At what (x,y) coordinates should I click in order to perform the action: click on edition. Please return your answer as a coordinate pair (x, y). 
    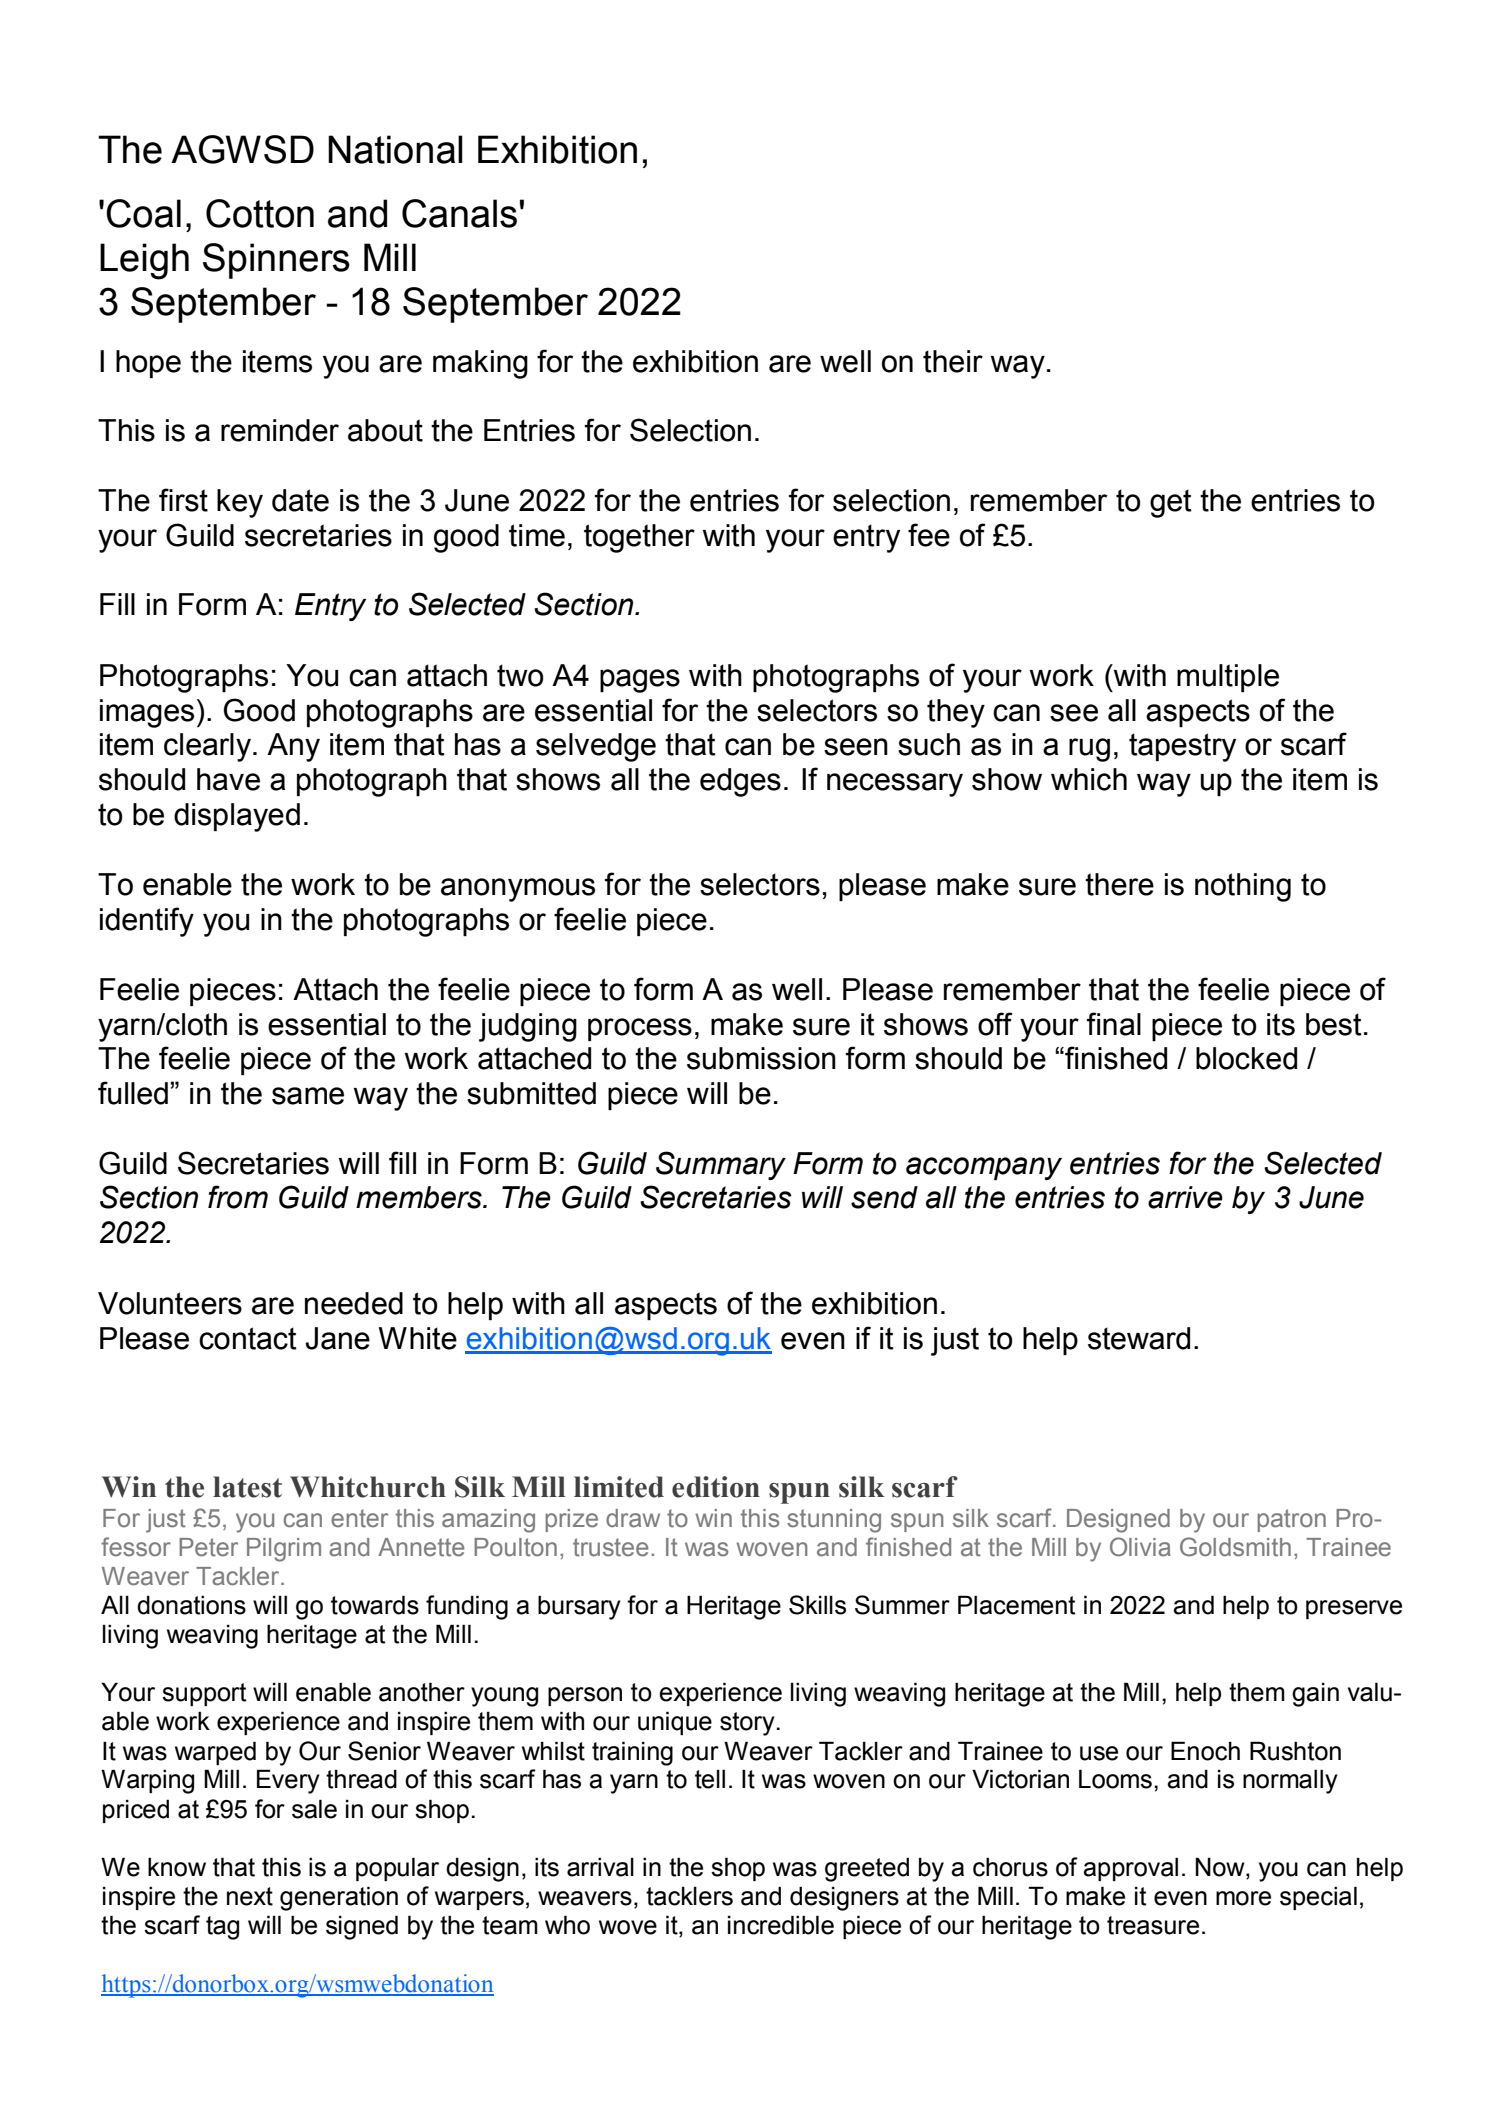
    Looking at the image, I should click on (716, 1487).
